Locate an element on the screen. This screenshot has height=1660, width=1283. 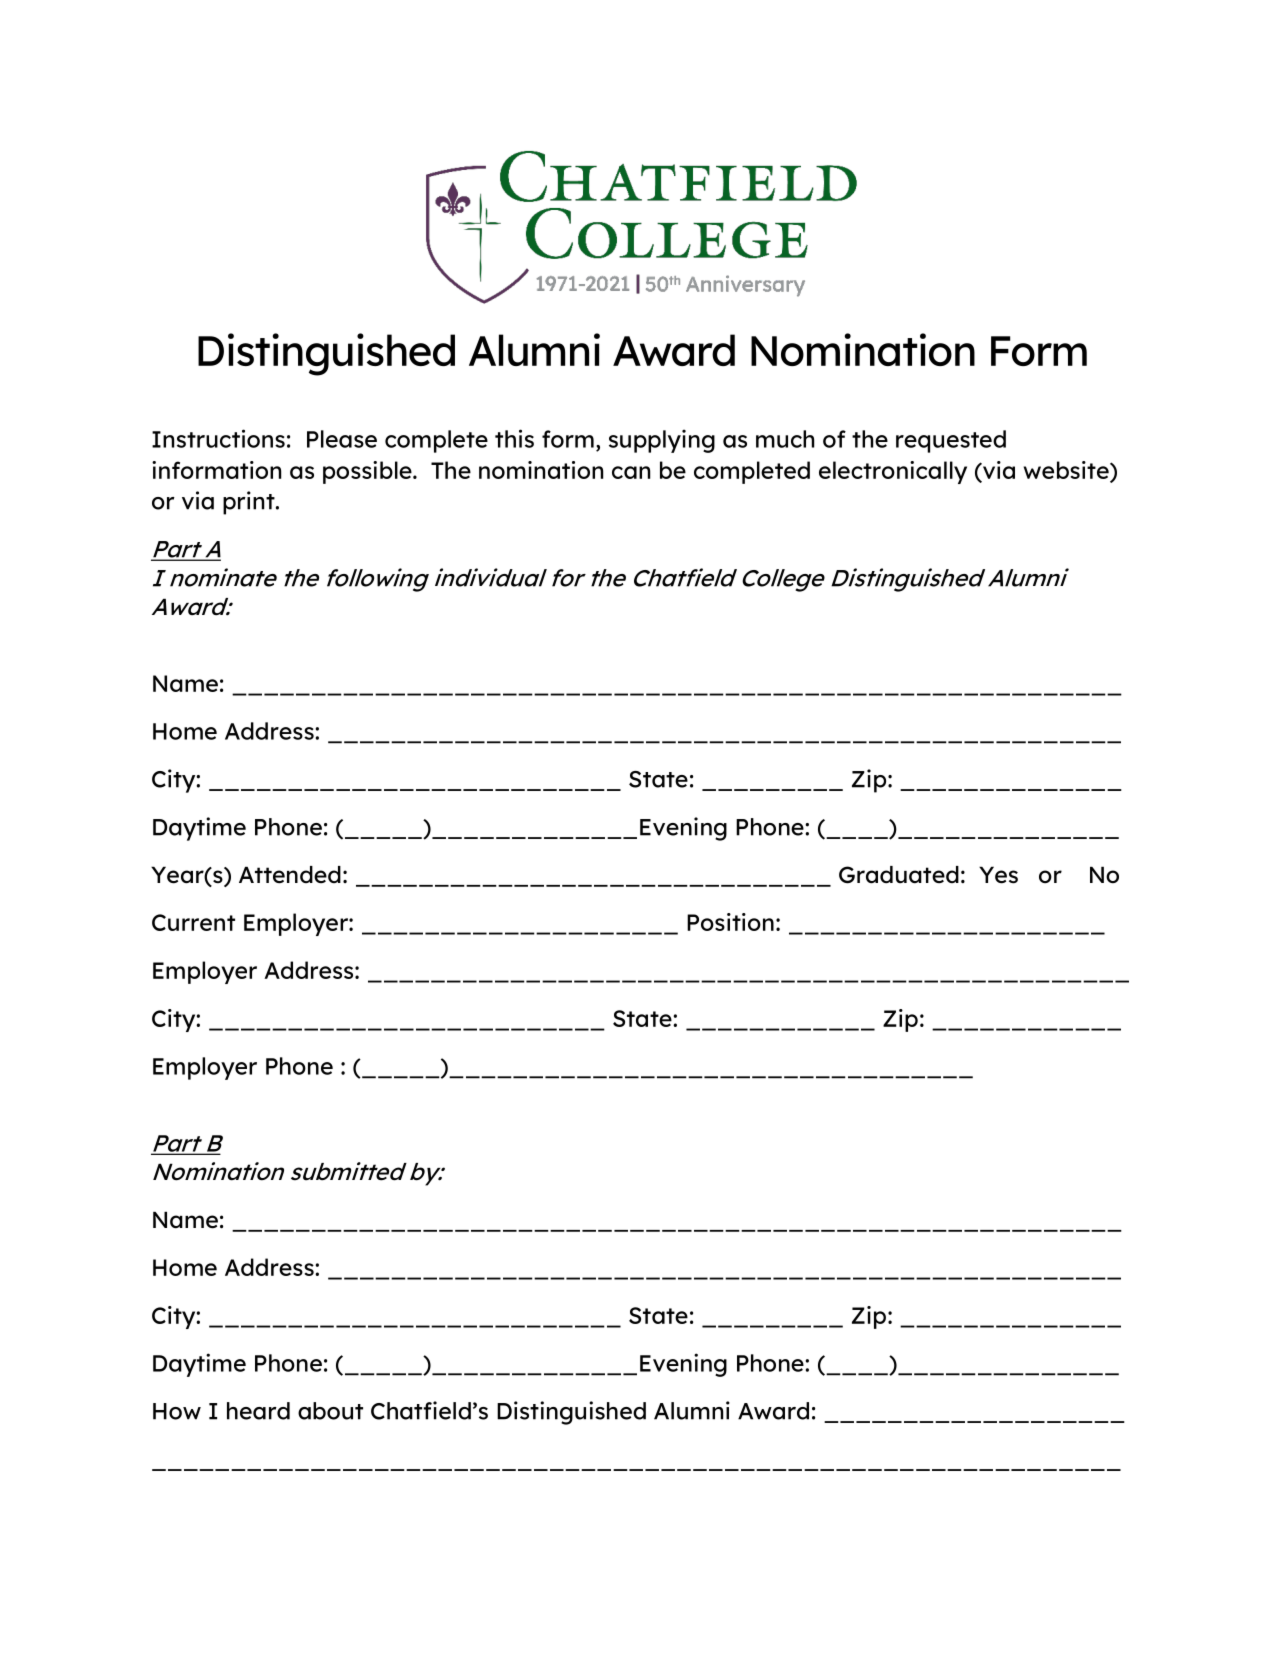
Current is located at coordinates (193, 922).
